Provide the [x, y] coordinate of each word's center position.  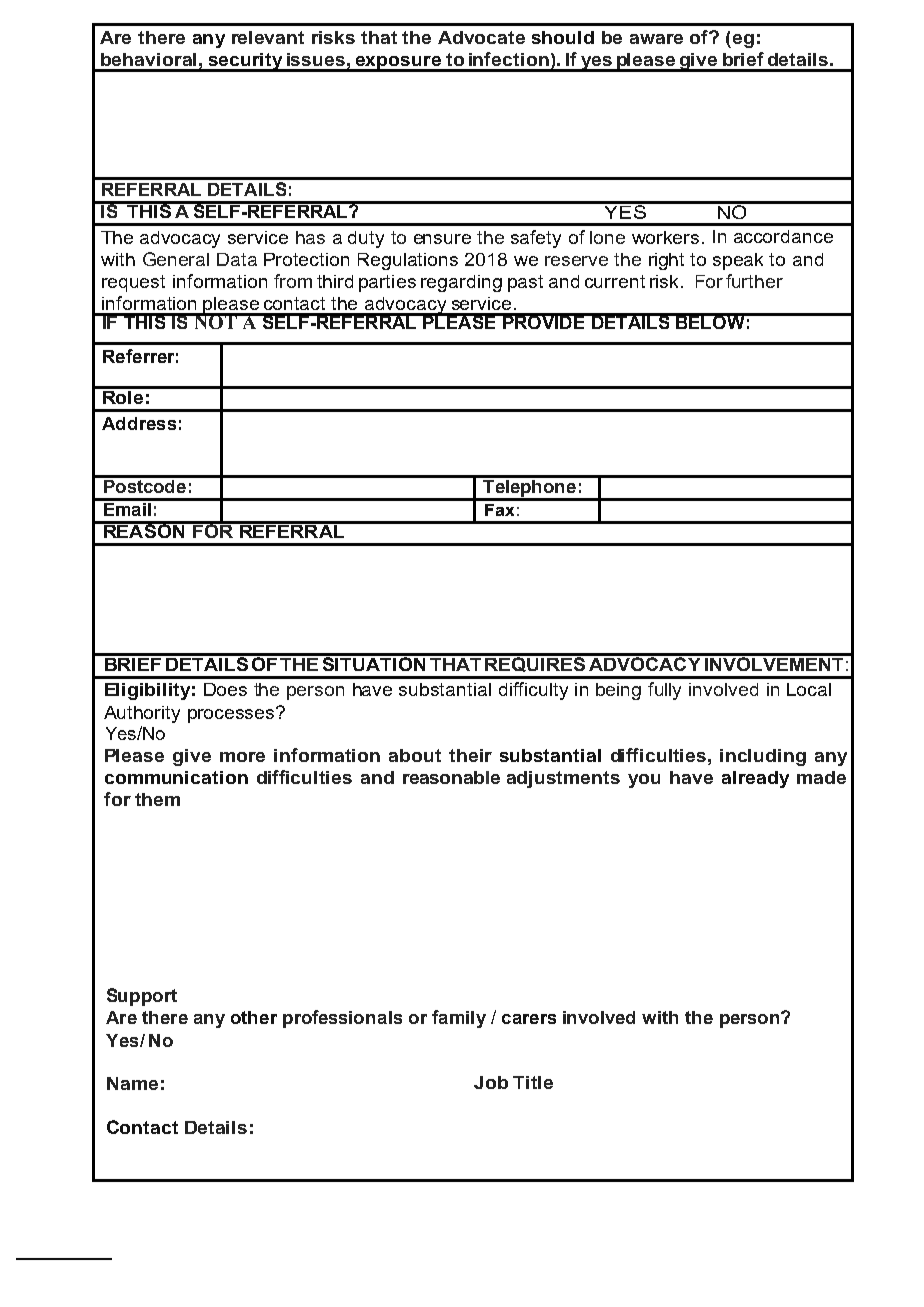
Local [809, 689]
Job [491, 1082]
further [754, 281]
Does [225, 689]
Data [237, 259]
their [470, 755]
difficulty [533, 691]
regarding [461, 283]
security [245, 62]
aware [656, 39]
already [755, 779]
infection [509, 59]
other [254, 1017]
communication [176, 777]
